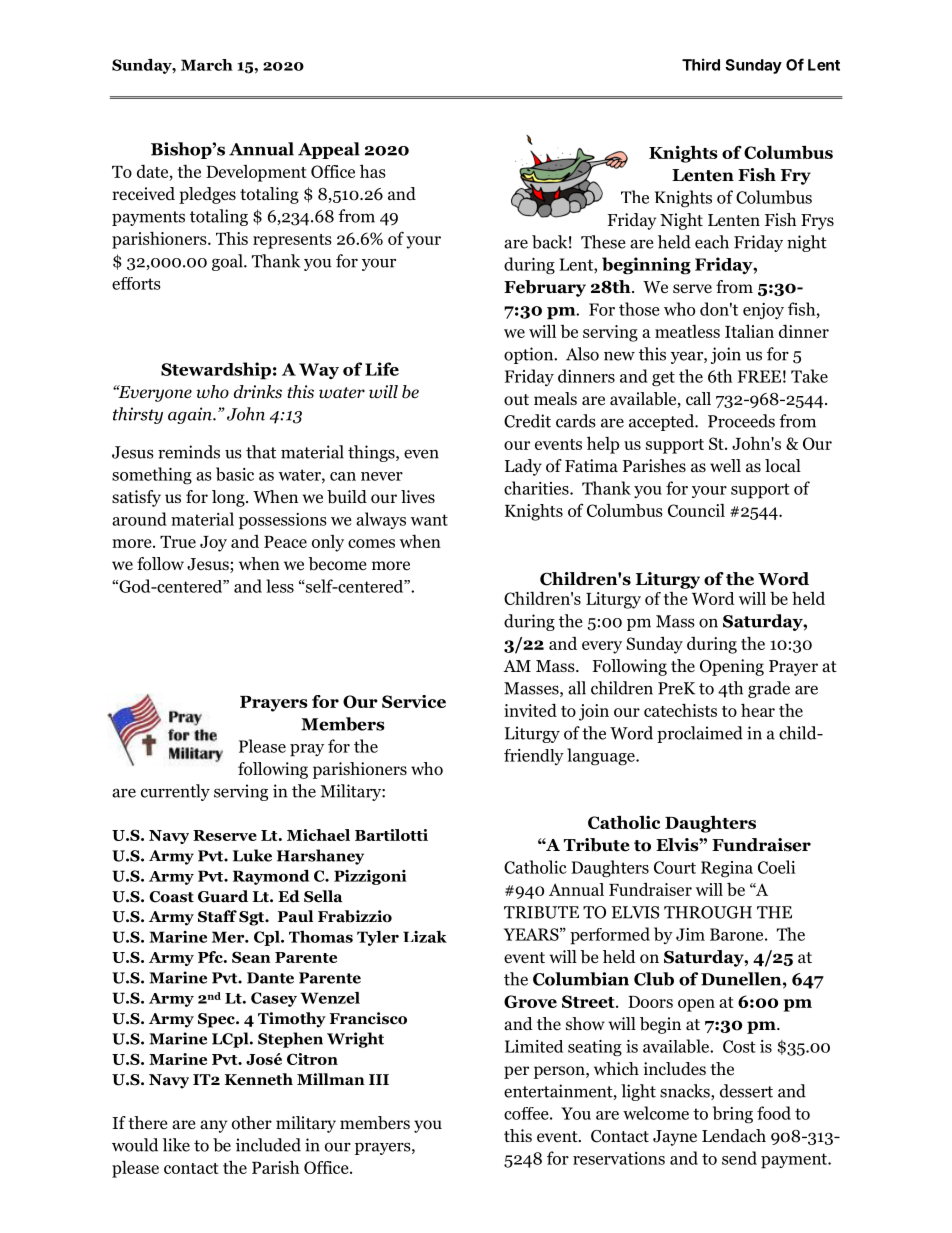 Image resolution: width=952 pixels, height=1233 pixels. I want to click on proclaimed, so click(700, 734).
